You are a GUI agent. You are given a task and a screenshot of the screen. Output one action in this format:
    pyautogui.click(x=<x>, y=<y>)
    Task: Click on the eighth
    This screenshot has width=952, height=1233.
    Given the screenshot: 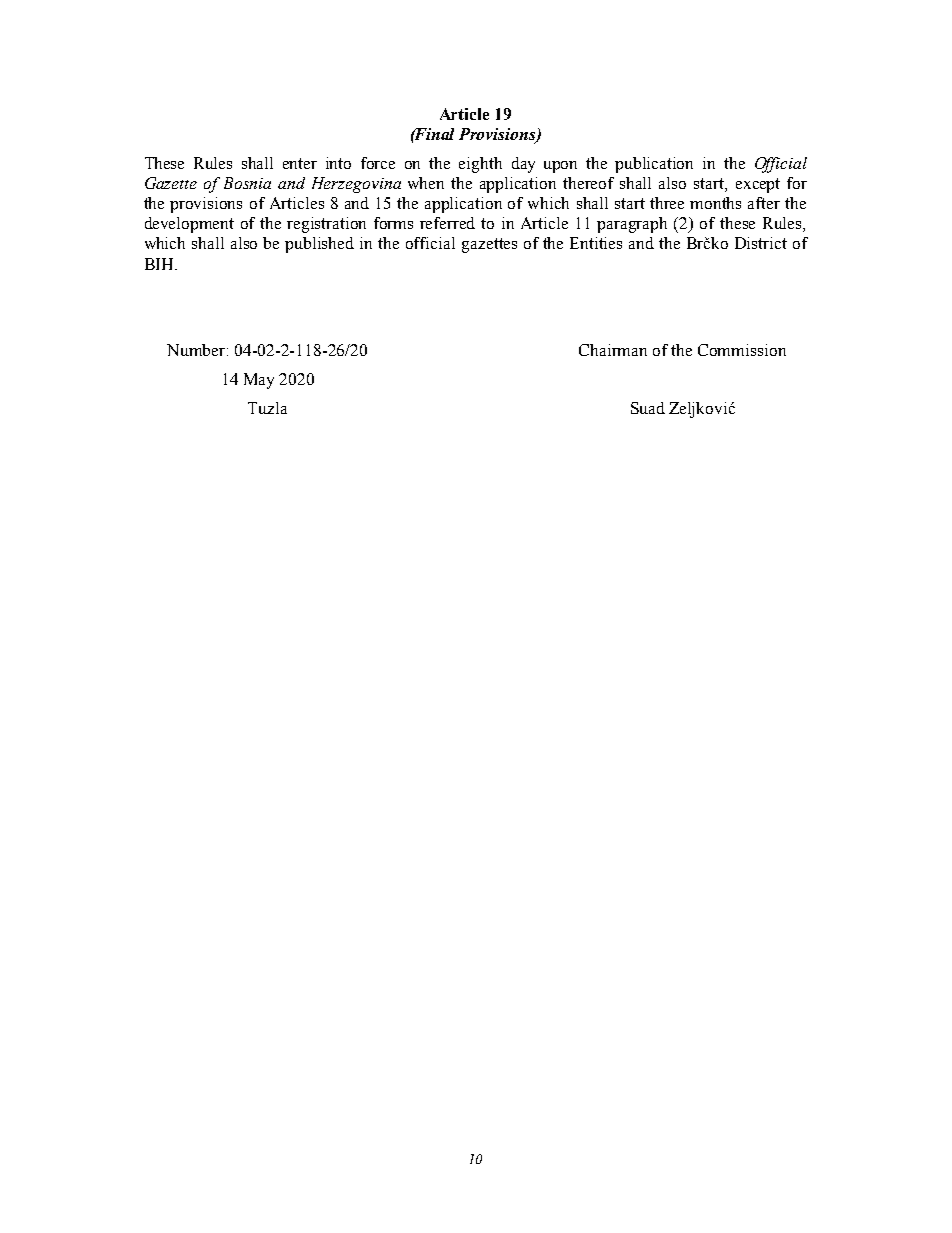 What is the action you would take?
    pyautogui.click(x=480, y=165)
